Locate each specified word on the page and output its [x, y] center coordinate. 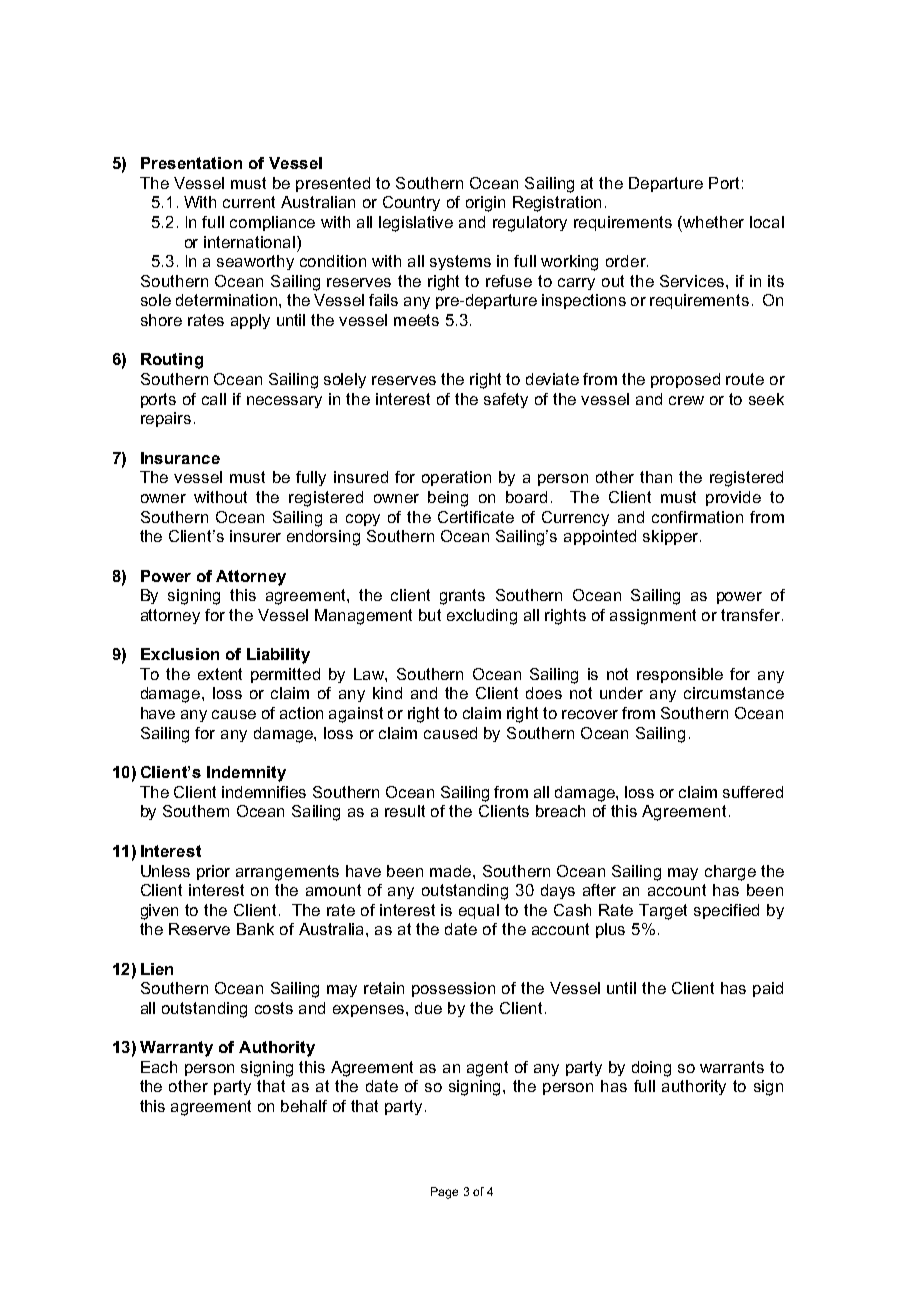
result [405, 811]
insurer [255, 536]
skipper [672, 537]
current [249, 202]
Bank [255, 929]
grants [462, 597]
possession [453, 989]
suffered [753, 792]
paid [768, 989]
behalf [304, 1106]
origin [485, 204]
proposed [685, 380]
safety [506, 400]
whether [713, 222]
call [214, 399]
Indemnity [246, 774]
